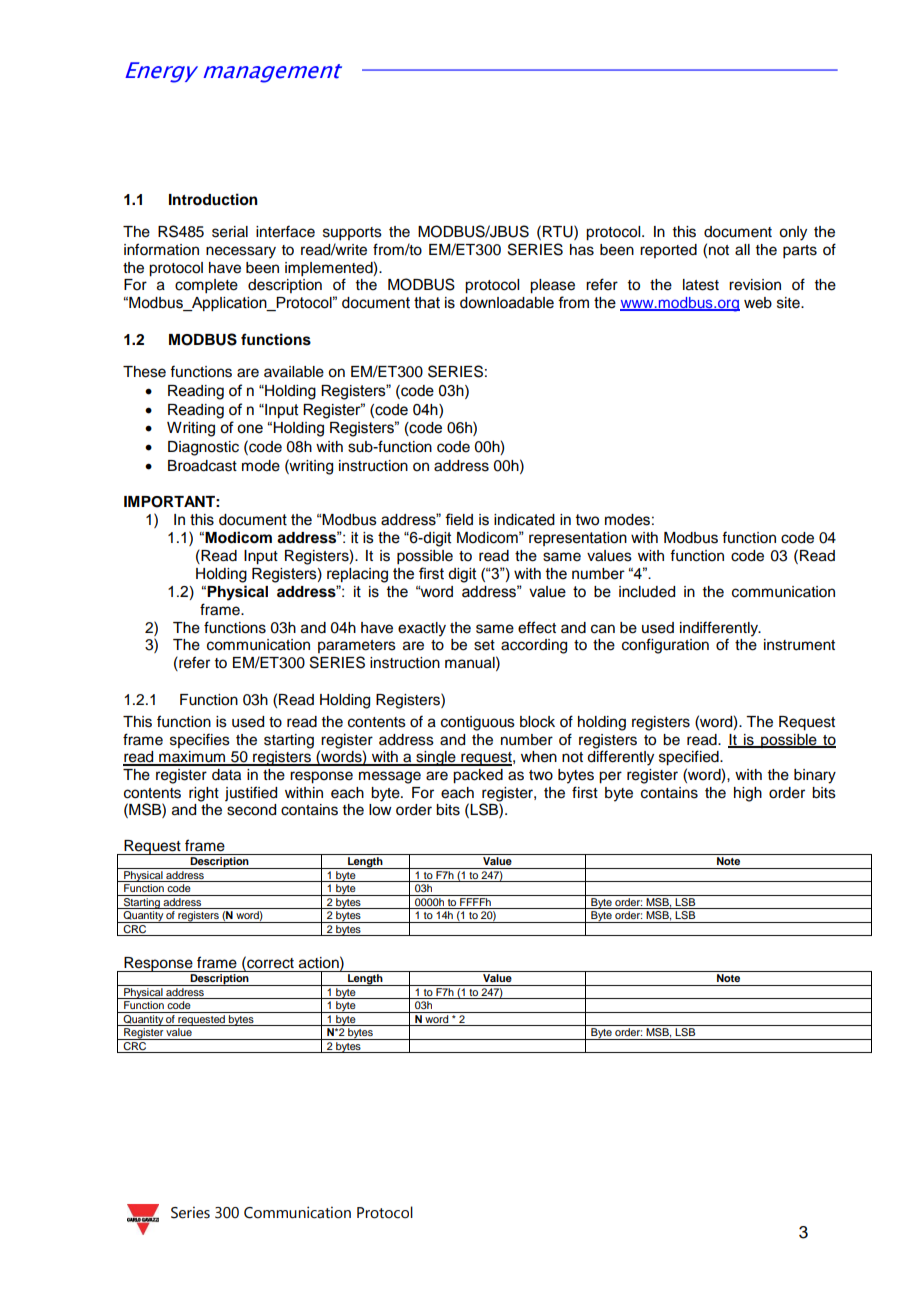  What do you see at coordinates (537, 627) in the page?
I see `effect` at bounding box center [537, 627].
